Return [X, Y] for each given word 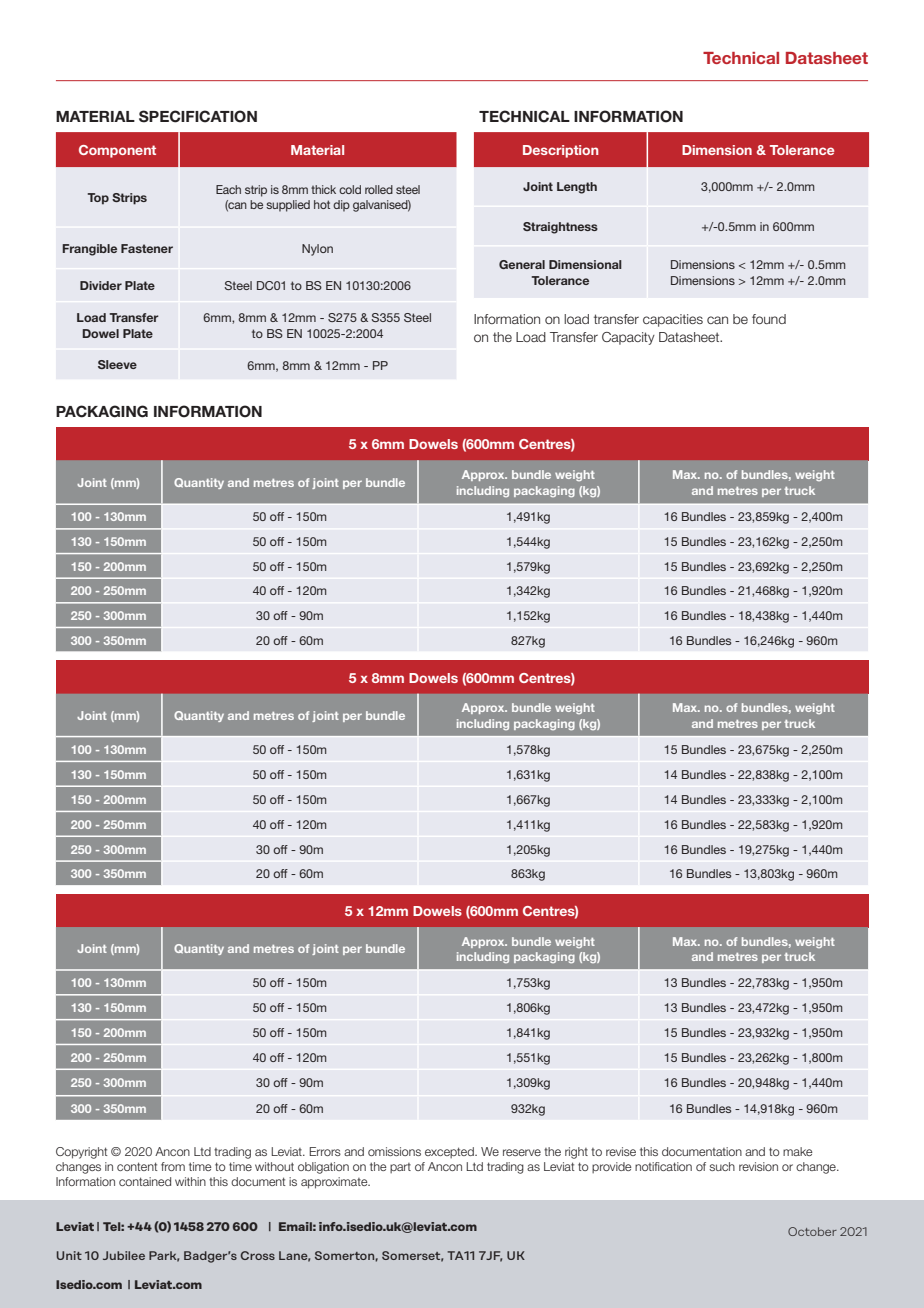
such [722, 1166]
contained [145, 1181]
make [798, 1151]
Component [117, 151]
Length [577, 188]
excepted [450, 1152]
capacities [673, 320]
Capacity [628, 338]
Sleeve [117, 364]
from [173, 1166]
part [400, 1168]
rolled [379, 189]
